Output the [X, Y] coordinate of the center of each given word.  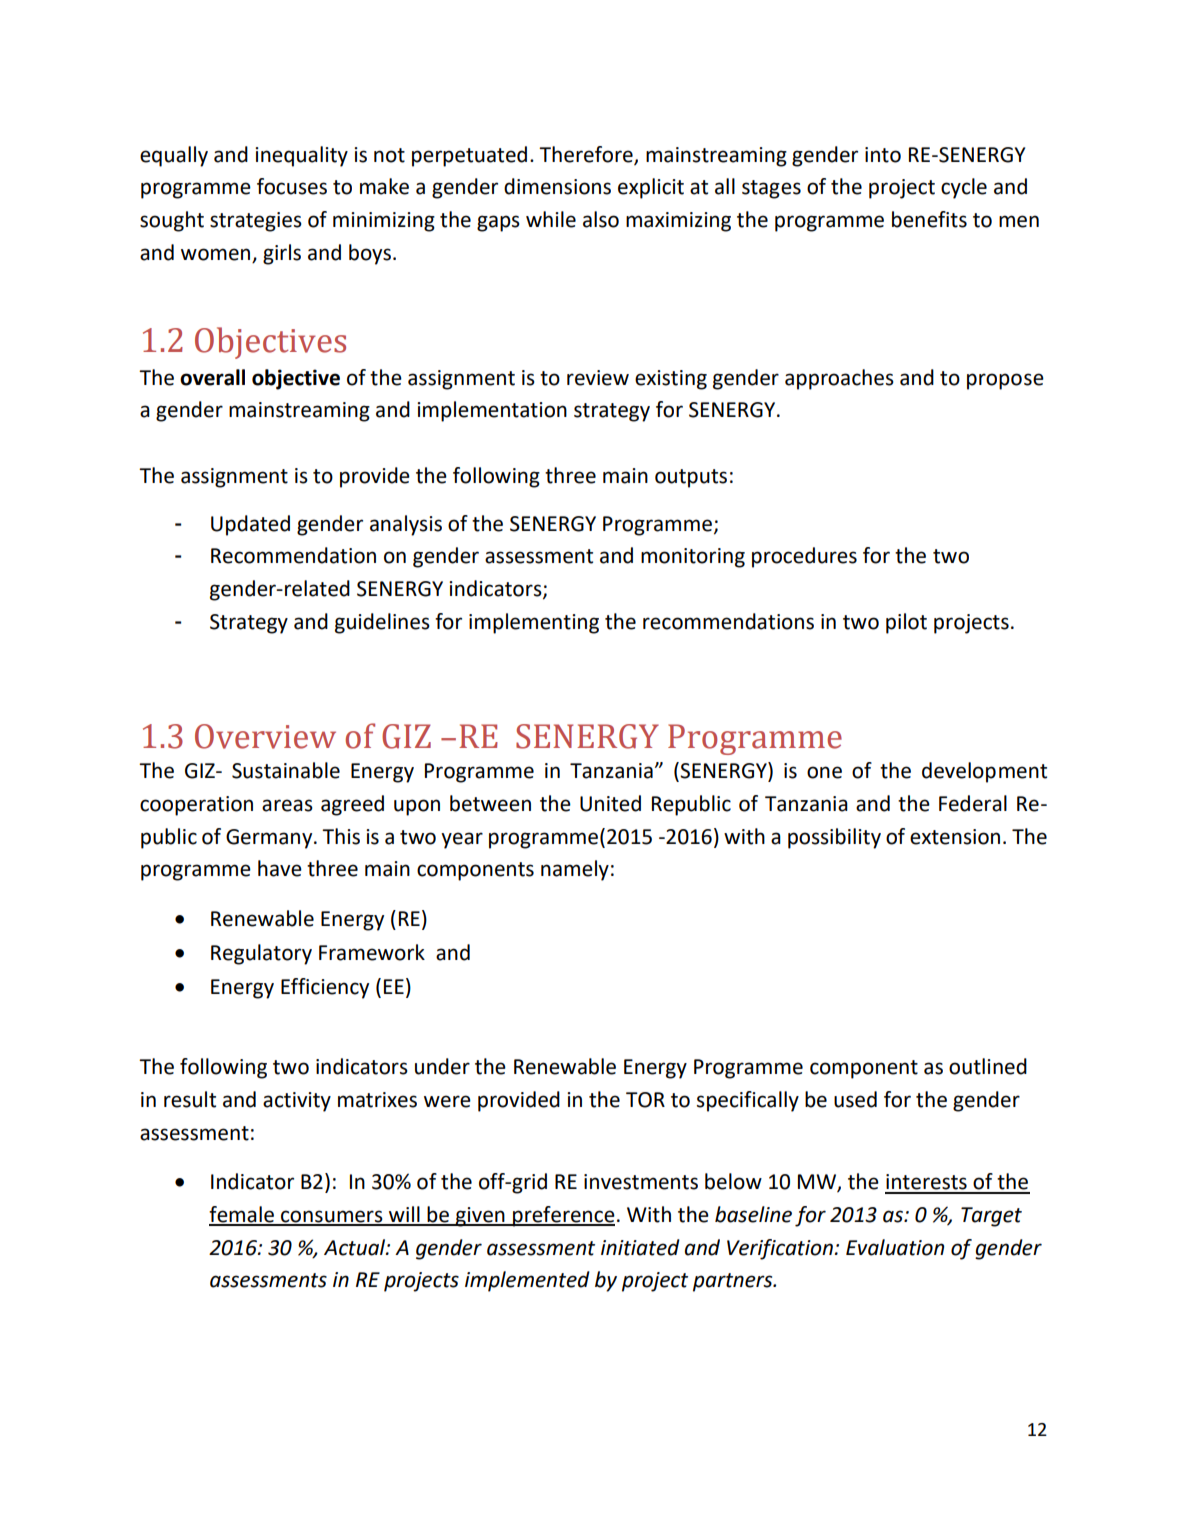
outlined [988, 1066]
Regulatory [261, 954]
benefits [929, 219]
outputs [691, 478]
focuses [292, 186]
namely [575, 870]
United [610, 803]
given [480, 1217]
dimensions [557, 186]
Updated [250, 525]
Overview [265, 736]
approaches [839, 379]
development [984, 772]
